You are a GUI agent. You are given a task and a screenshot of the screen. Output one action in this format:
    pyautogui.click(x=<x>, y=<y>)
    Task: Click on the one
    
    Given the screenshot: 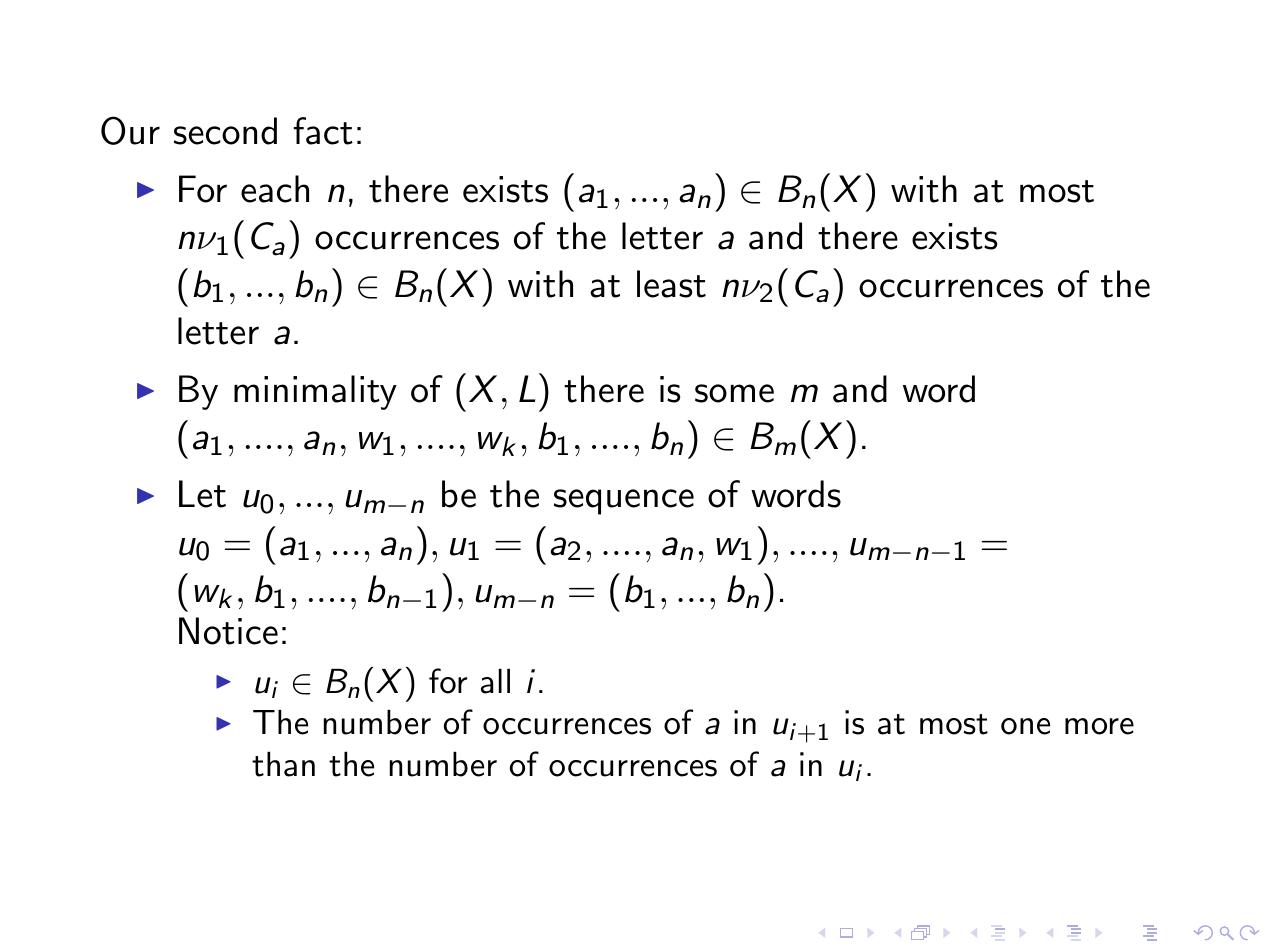 What is the action you would take?
    pyautogui.click(x=1025, y=726)
